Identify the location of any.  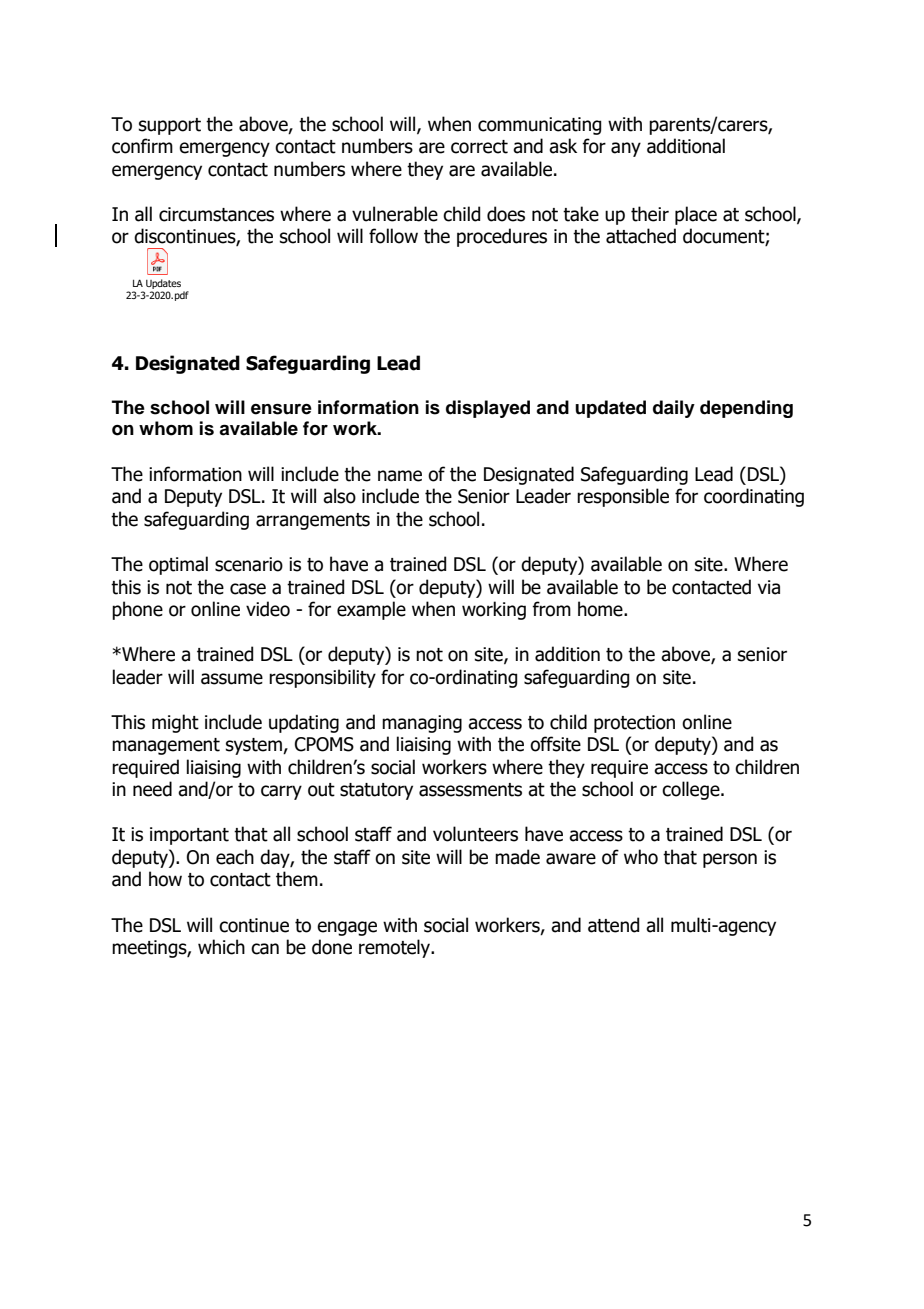
(626, 149).
